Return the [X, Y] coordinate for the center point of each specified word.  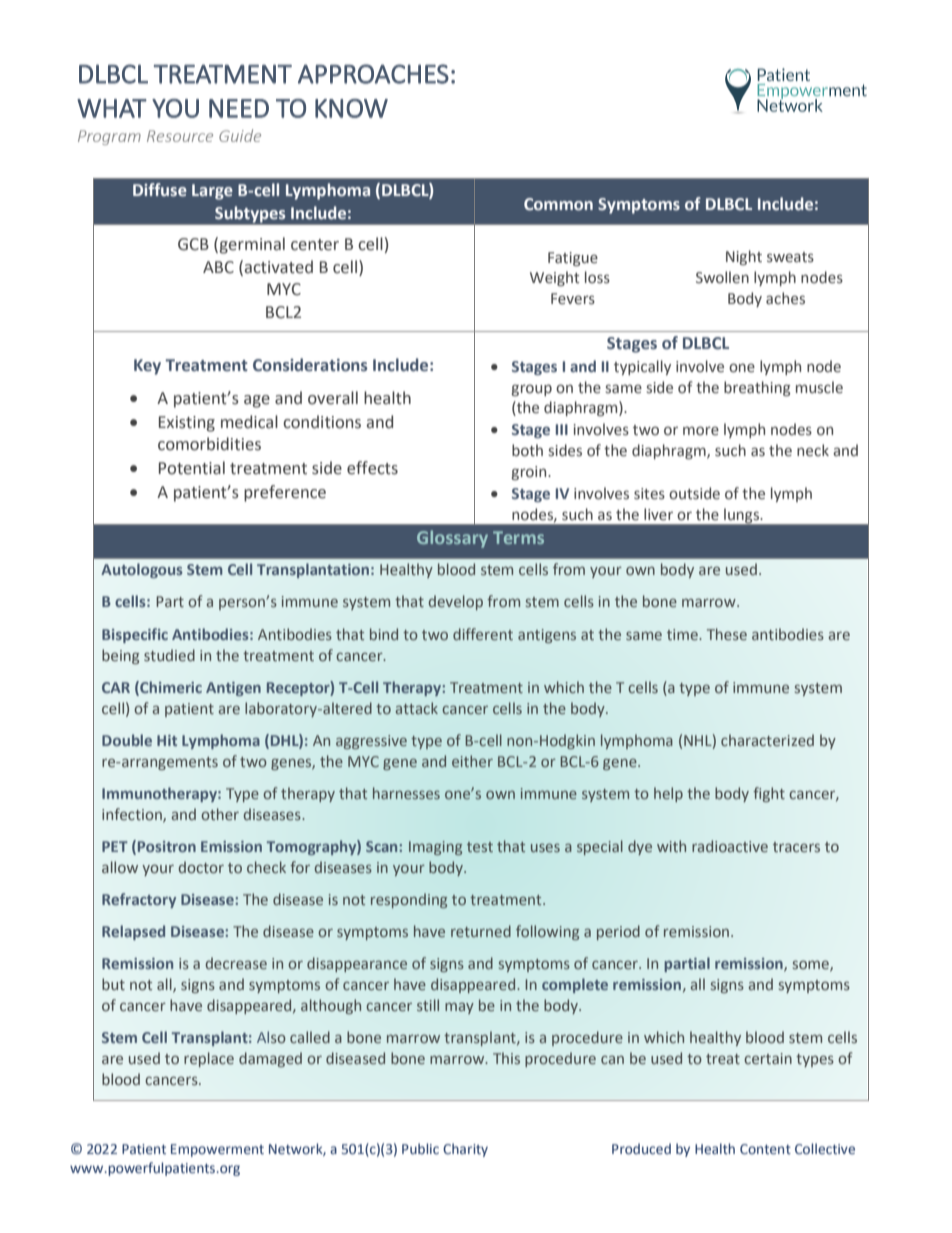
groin [530, 473]
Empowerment [217, 1150]
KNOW [351, 108]
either [472, 761]
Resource [180, 136]
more [701, 431]
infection [133, 815]
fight [769, 794]
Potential [192, 468]
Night [744, 257]
